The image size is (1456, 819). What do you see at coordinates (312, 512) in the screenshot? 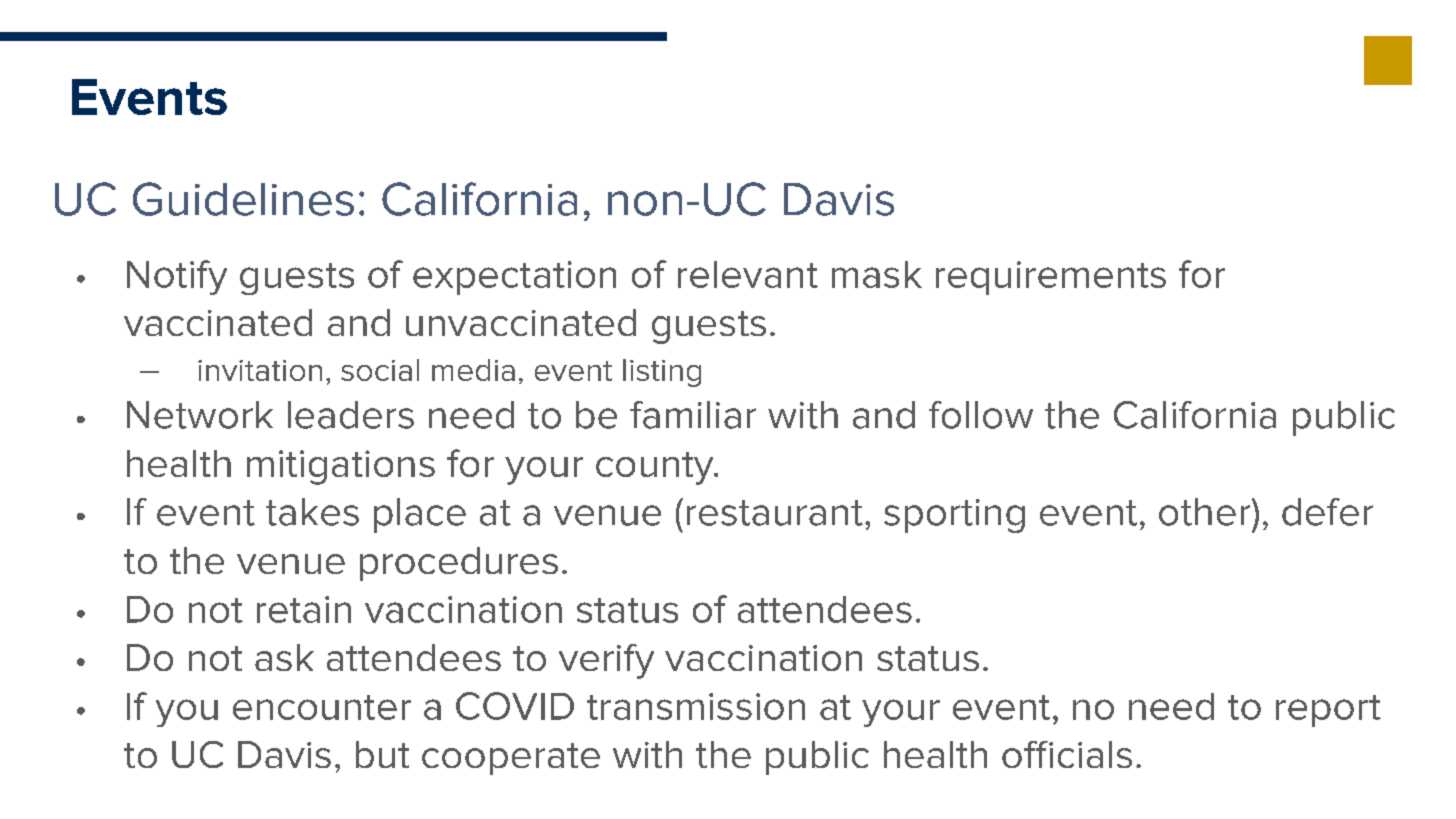
I see `takes` at bounding box center [312, 512].
